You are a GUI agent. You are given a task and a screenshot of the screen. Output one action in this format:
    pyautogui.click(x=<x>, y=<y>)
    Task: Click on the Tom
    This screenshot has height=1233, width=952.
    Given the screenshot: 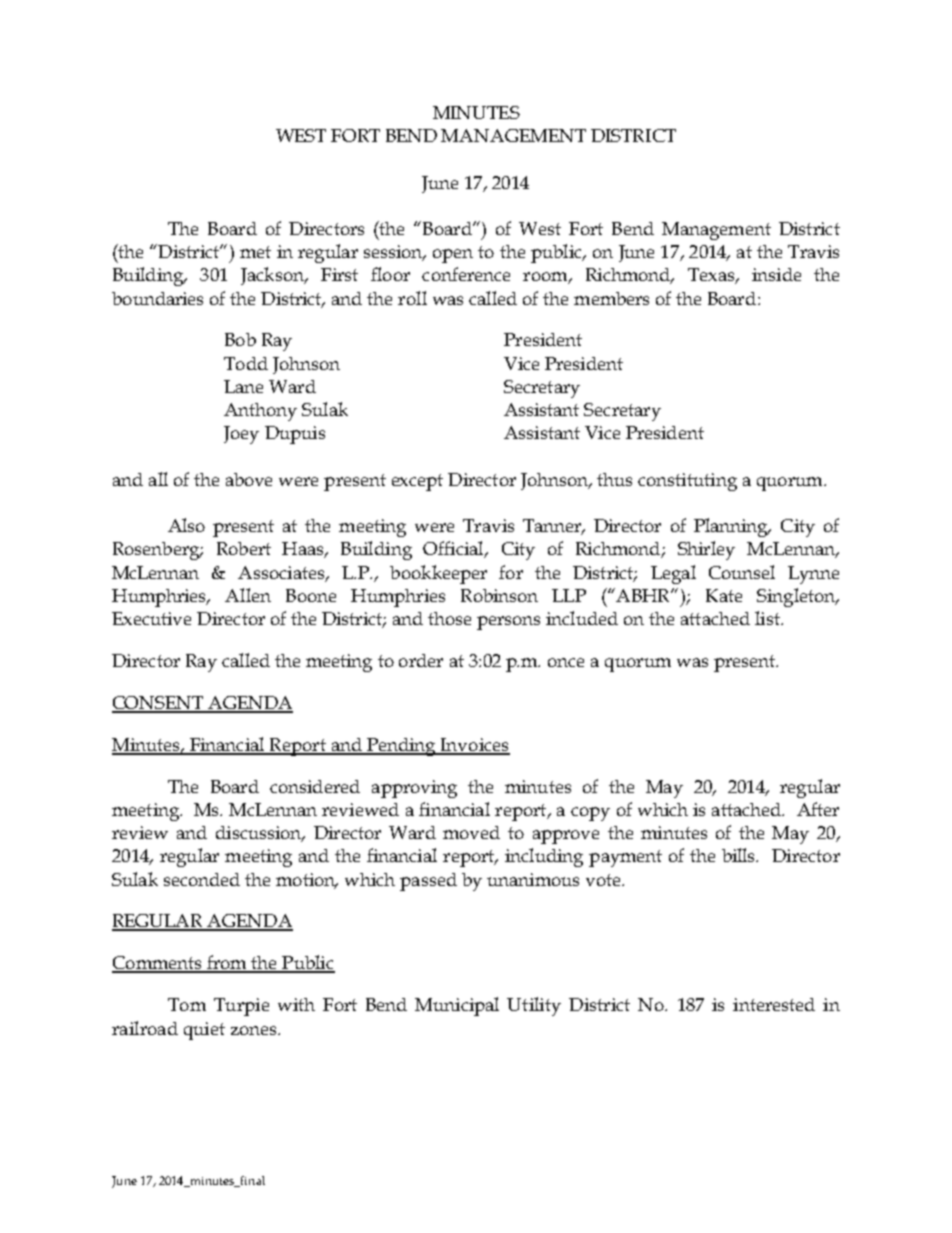 What is the action you would take?
    pyautogui.click(x=187, y=1004)
